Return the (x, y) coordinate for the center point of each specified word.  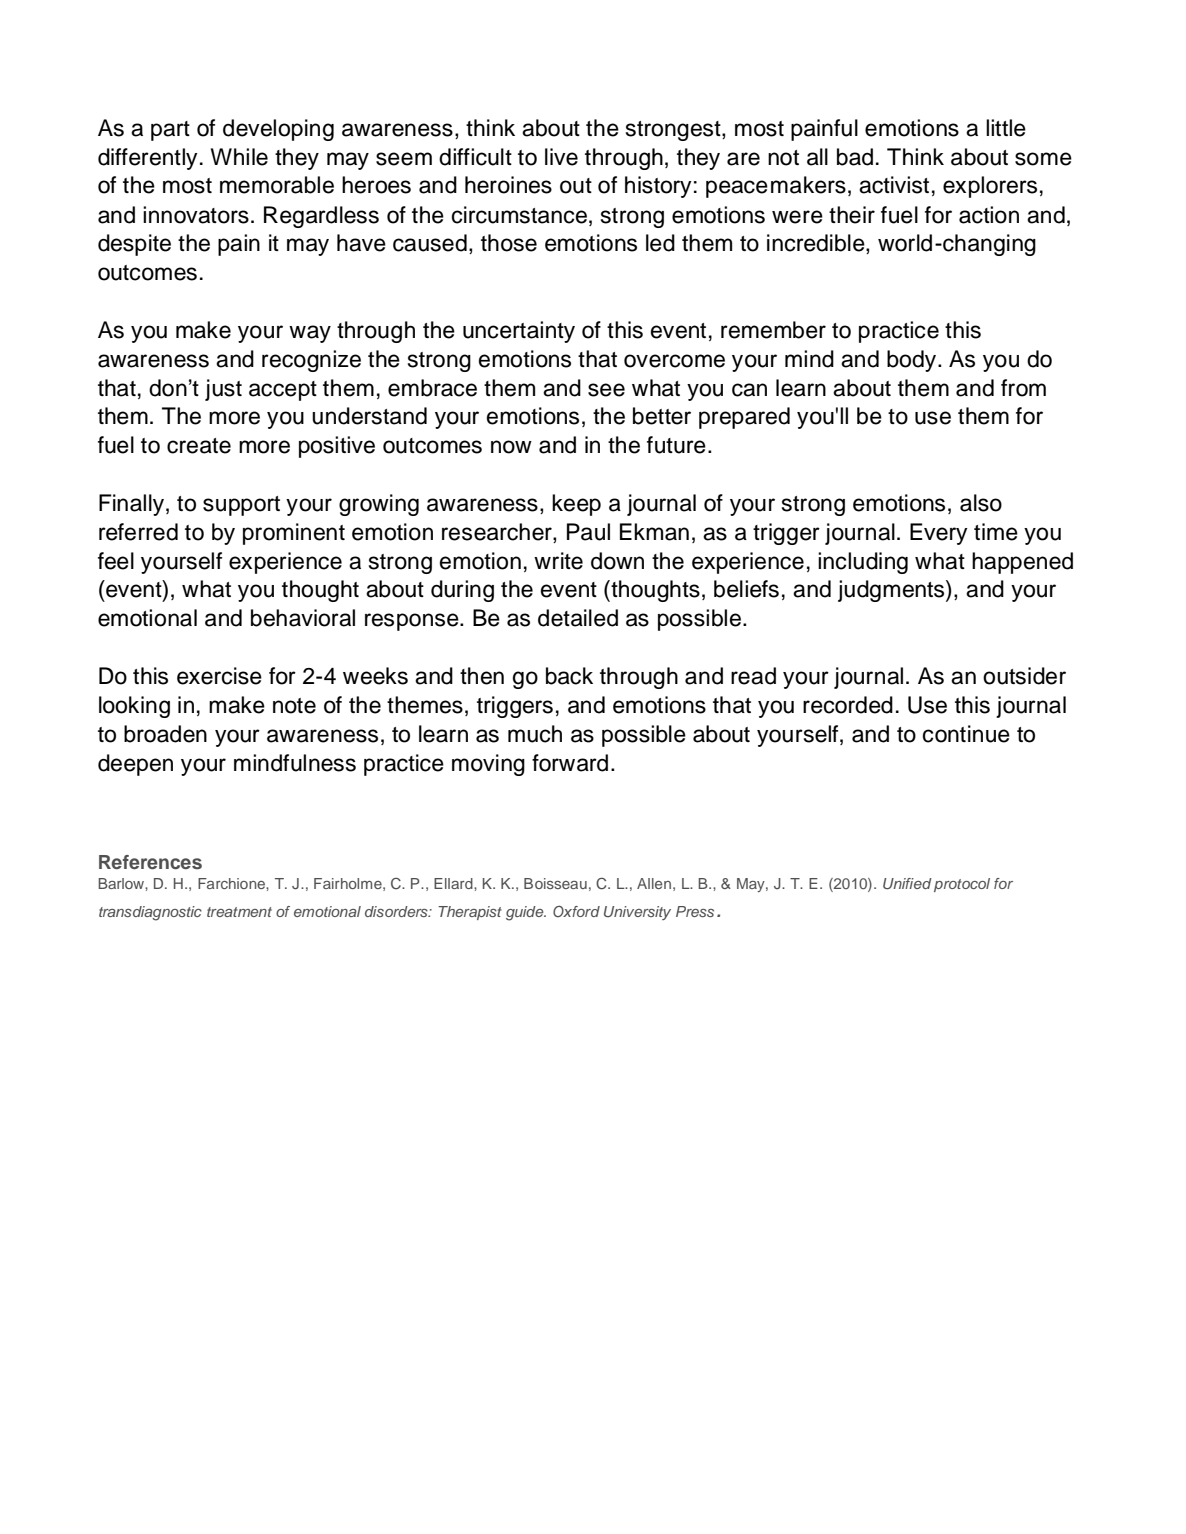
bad (855, 157)
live (561, 157)
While (239, 157)
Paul (588, 532)
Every (939, 534)
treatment (239, 912)
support (241, 506)
